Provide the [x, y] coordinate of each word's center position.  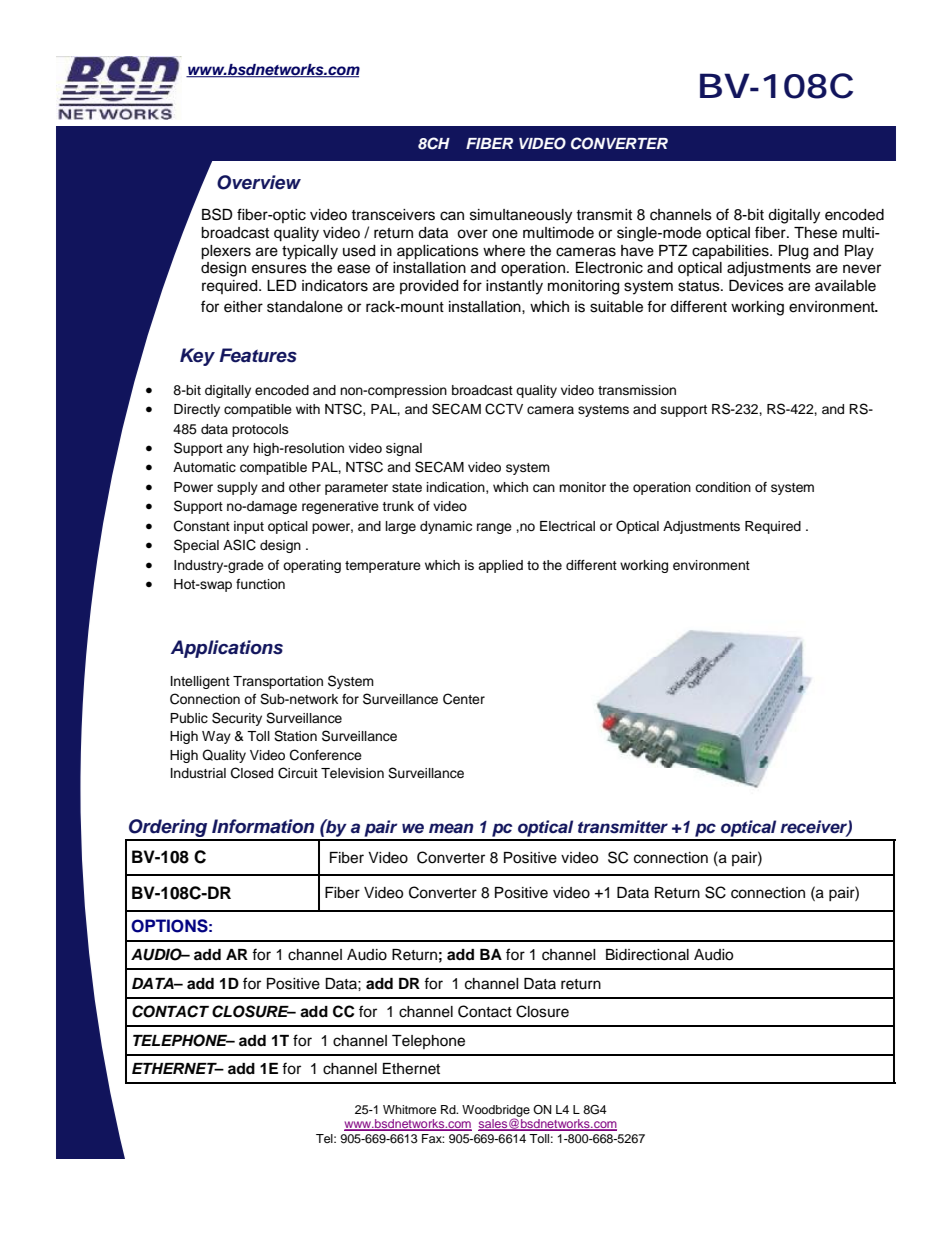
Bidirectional [647, 955]
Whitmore [410, 1109]
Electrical [567, 526]
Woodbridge [496, 1112]
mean [451, 828]
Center [464, 699]
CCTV [504, 409]
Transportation [278, 682]
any [237, 450]
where [504, 251]
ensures [279, 269]
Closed [252, 773]
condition [723, 487]
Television [352, 773]
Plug [793, 252]
